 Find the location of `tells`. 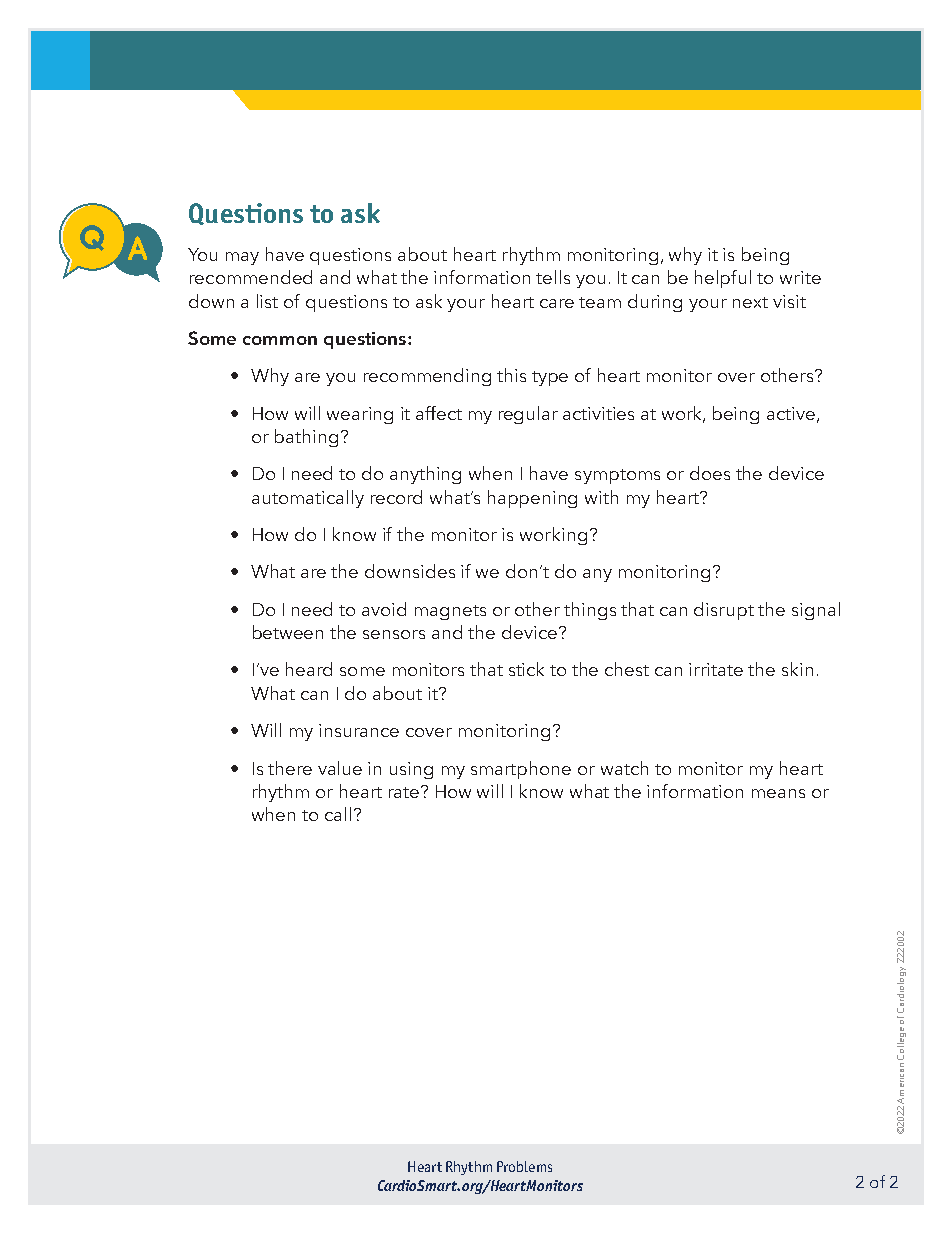

tells is located at coordinates (553, 277).
